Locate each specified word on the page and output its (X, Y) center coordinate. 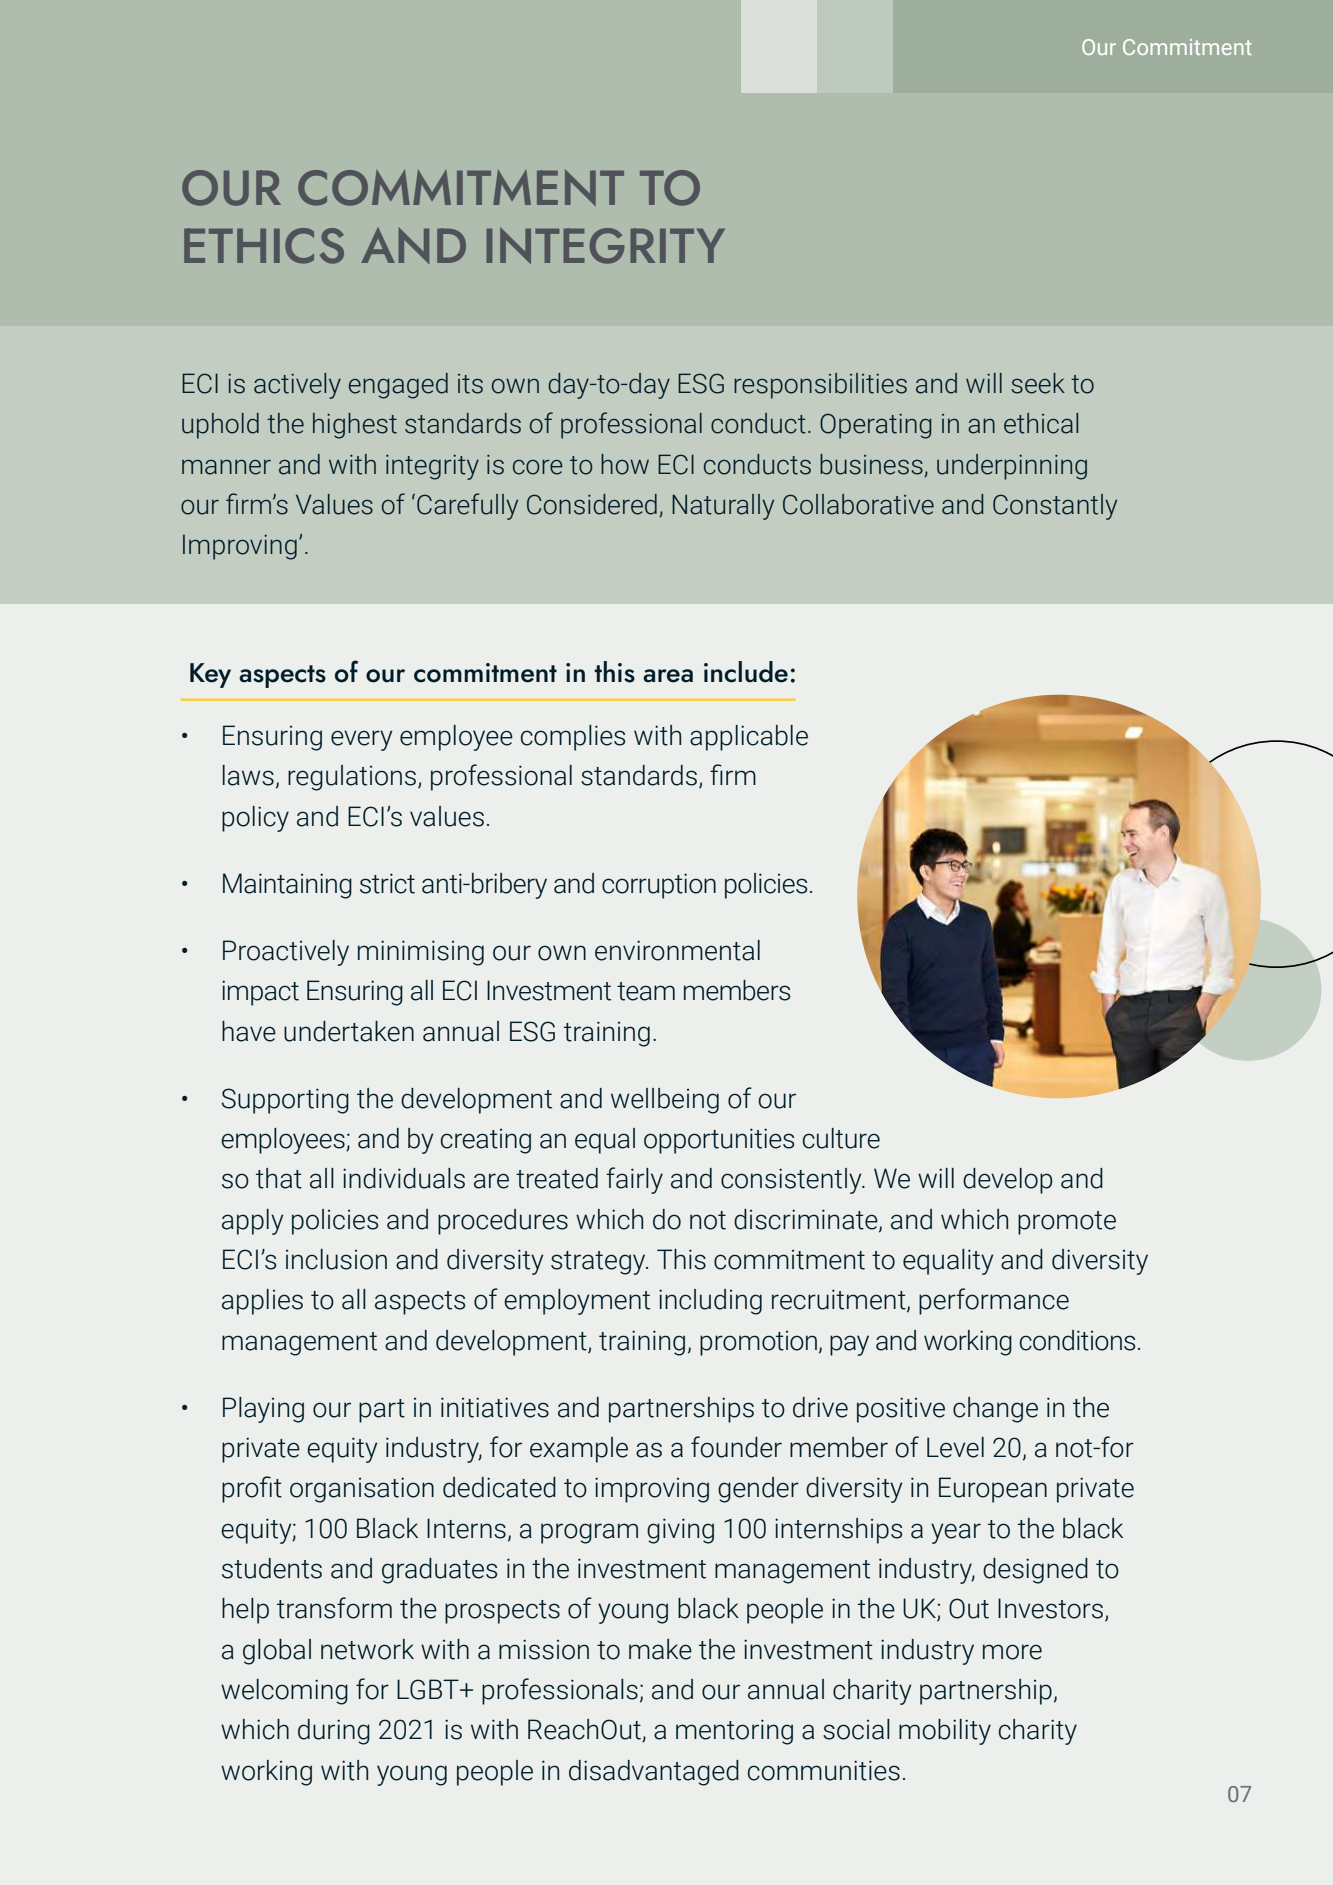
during (334, 1732)
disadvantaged (654, 1773)
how (625, 464)
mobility (945, 1732)
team (646, 991)
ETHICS (264, 246)
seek (1038, 383)
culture (841, 1138)
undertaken (349, 1031)
